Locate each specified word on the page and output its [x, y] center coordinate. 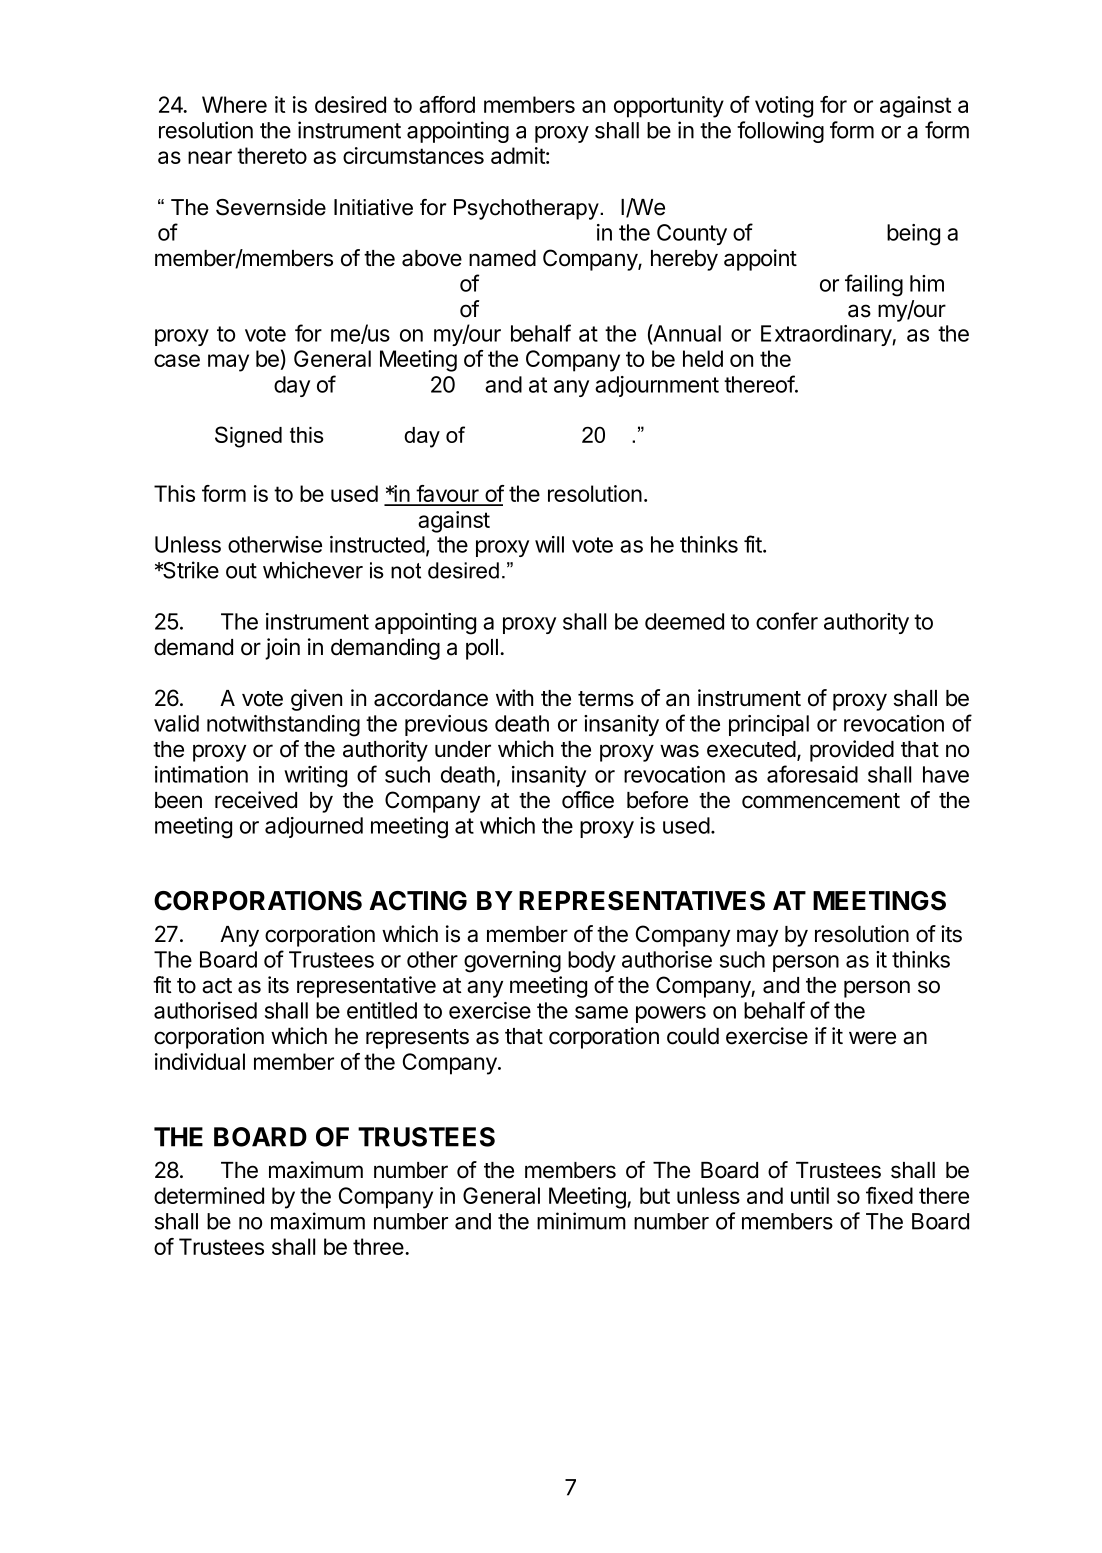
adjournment [657, 386]
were [872, 1038]
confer [787, 621]
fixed [889, 1195]
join [282, 649]
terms [606, 699]
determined [209, 1195]
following [780, 132]
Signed [248, 437]
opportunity [669, 107]
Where [234, 104]
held [703, 358]
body [592, 961]
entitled [382, 1010]
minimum [581, 1221]
